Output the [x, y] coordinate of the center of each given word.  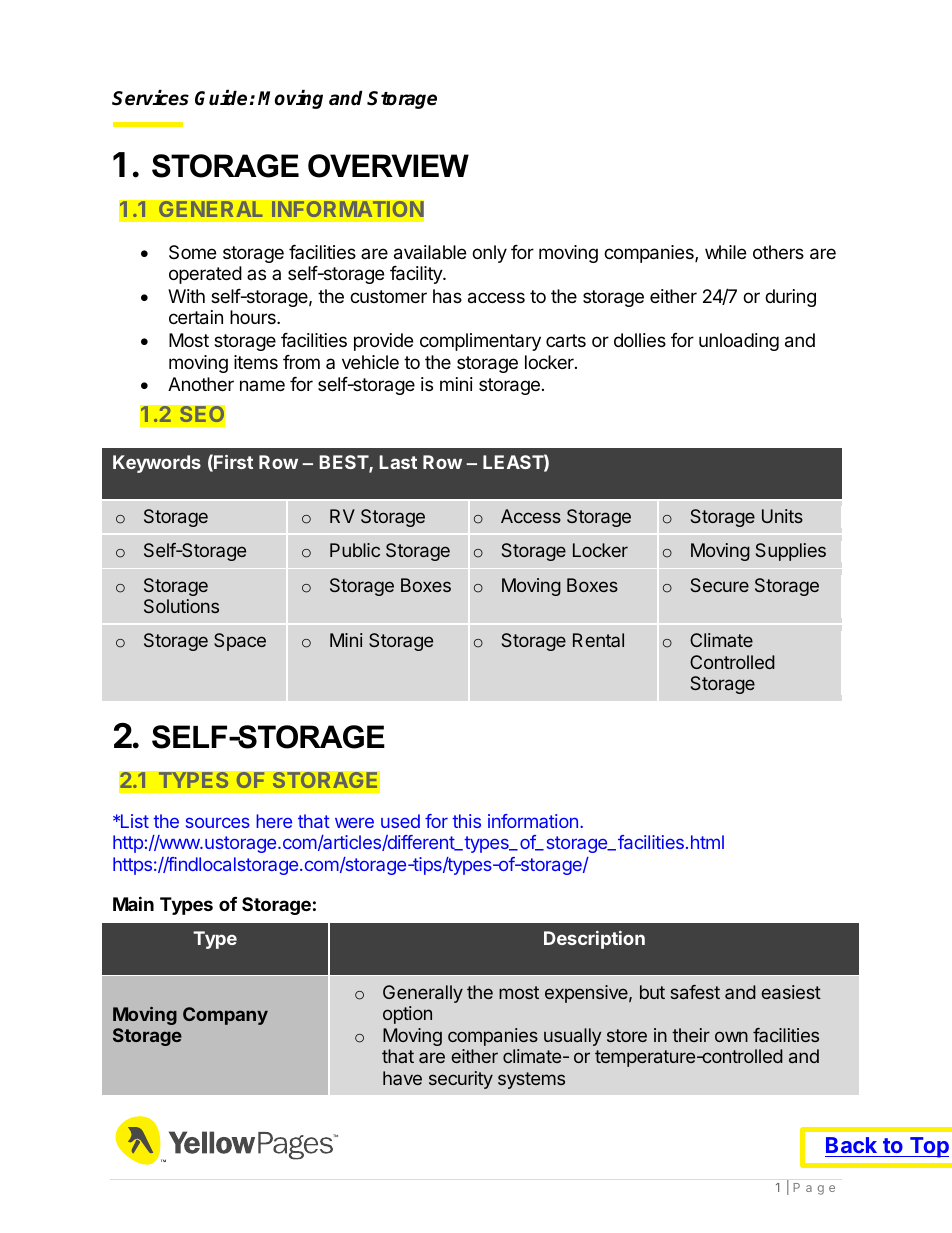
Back [851, 1145]
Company [225, 1016]
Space [240, 642]
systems [531, 1080]
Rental [598, 640]
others [778, 252]
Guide [221, 98]
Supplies [791, 552]
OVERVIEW [388, 166]
